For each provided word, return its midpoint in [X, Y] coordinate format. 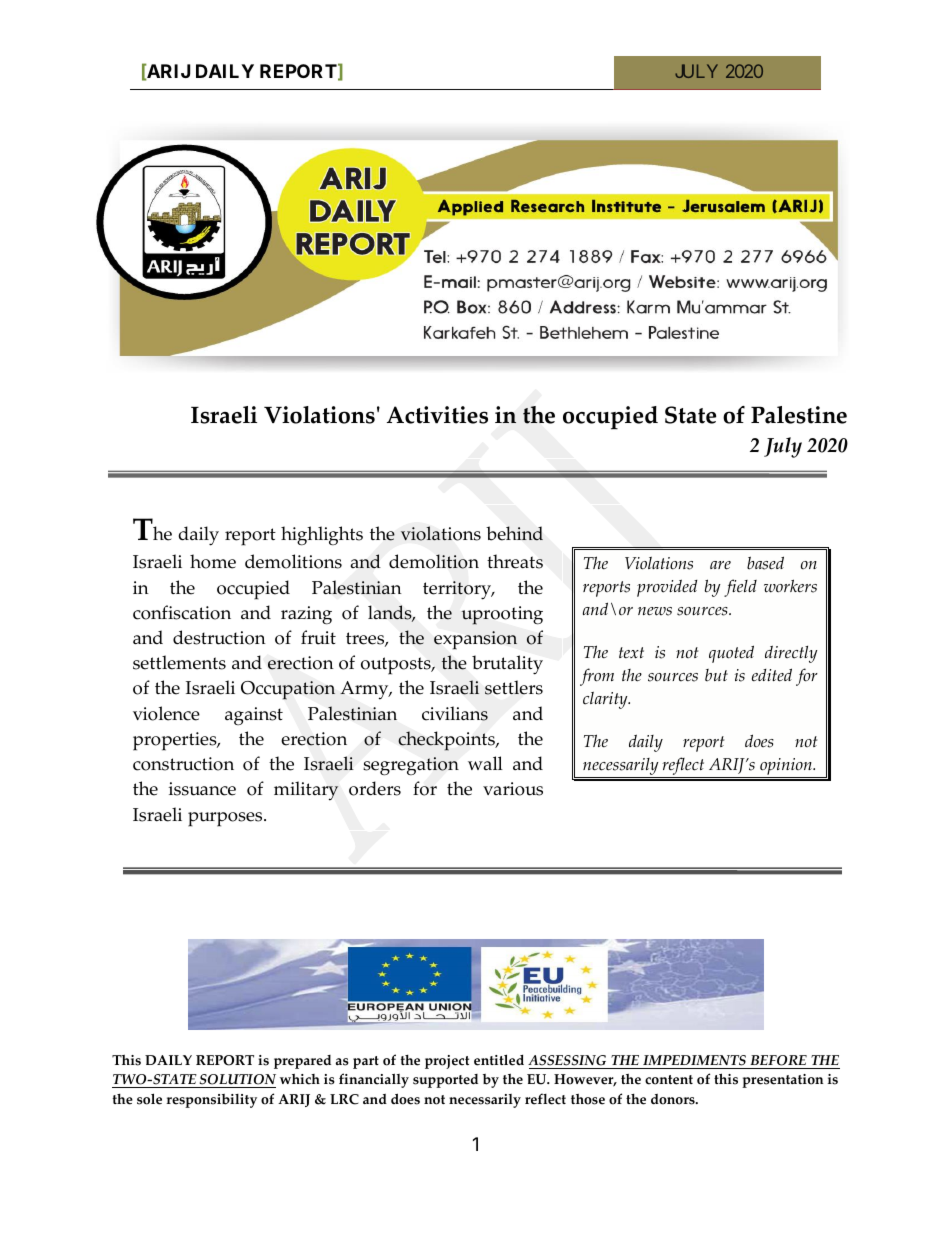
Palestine [799, 415]
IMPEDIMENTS [694, 1062]
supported [445, 1081]
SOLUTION [237, 1081]
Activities [437, 415]
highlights [322, 536]
